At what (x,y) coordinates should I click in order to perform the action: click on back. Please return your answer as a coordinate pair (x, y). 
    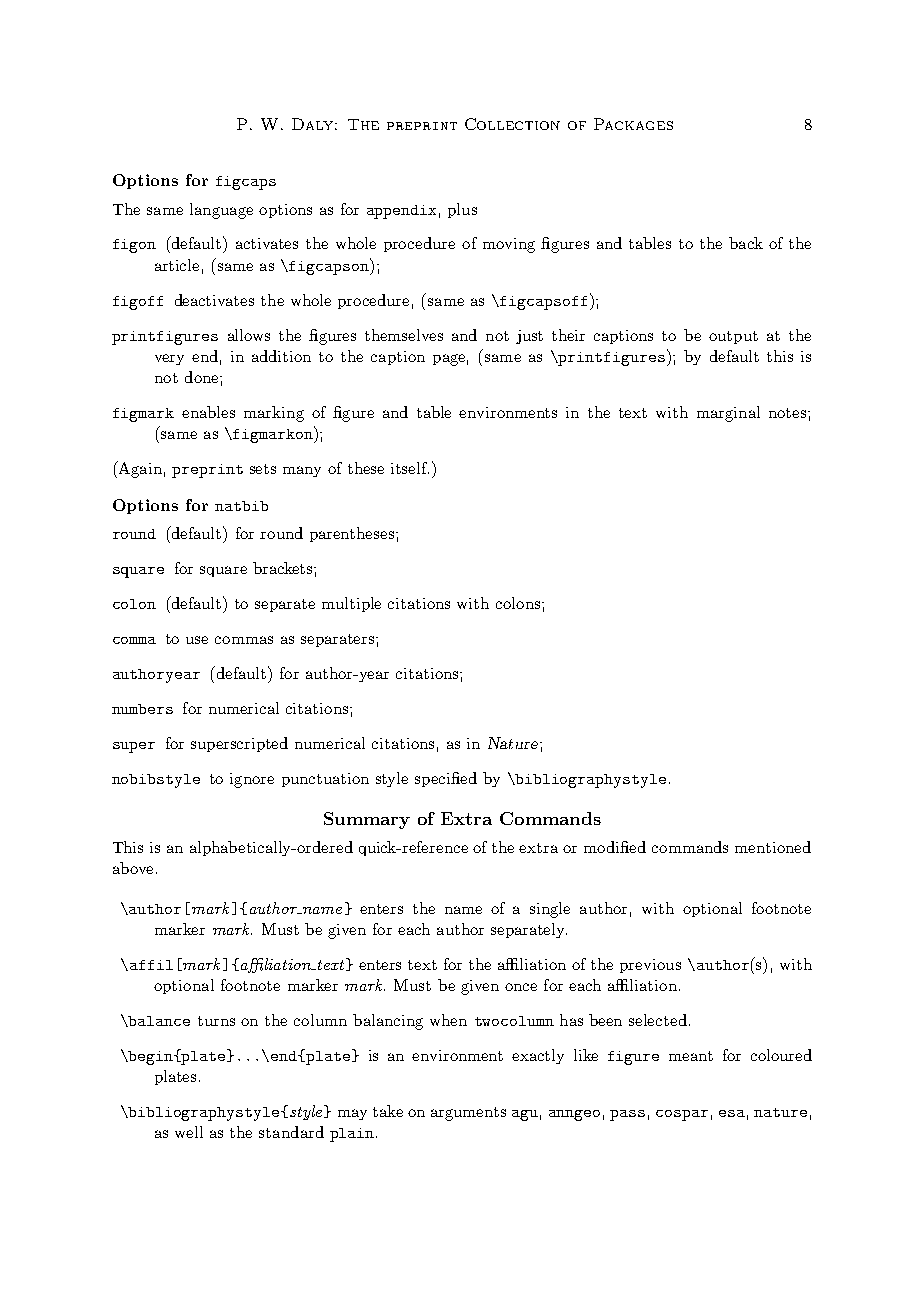
    Looking at the image, I should click on (746, 243).
